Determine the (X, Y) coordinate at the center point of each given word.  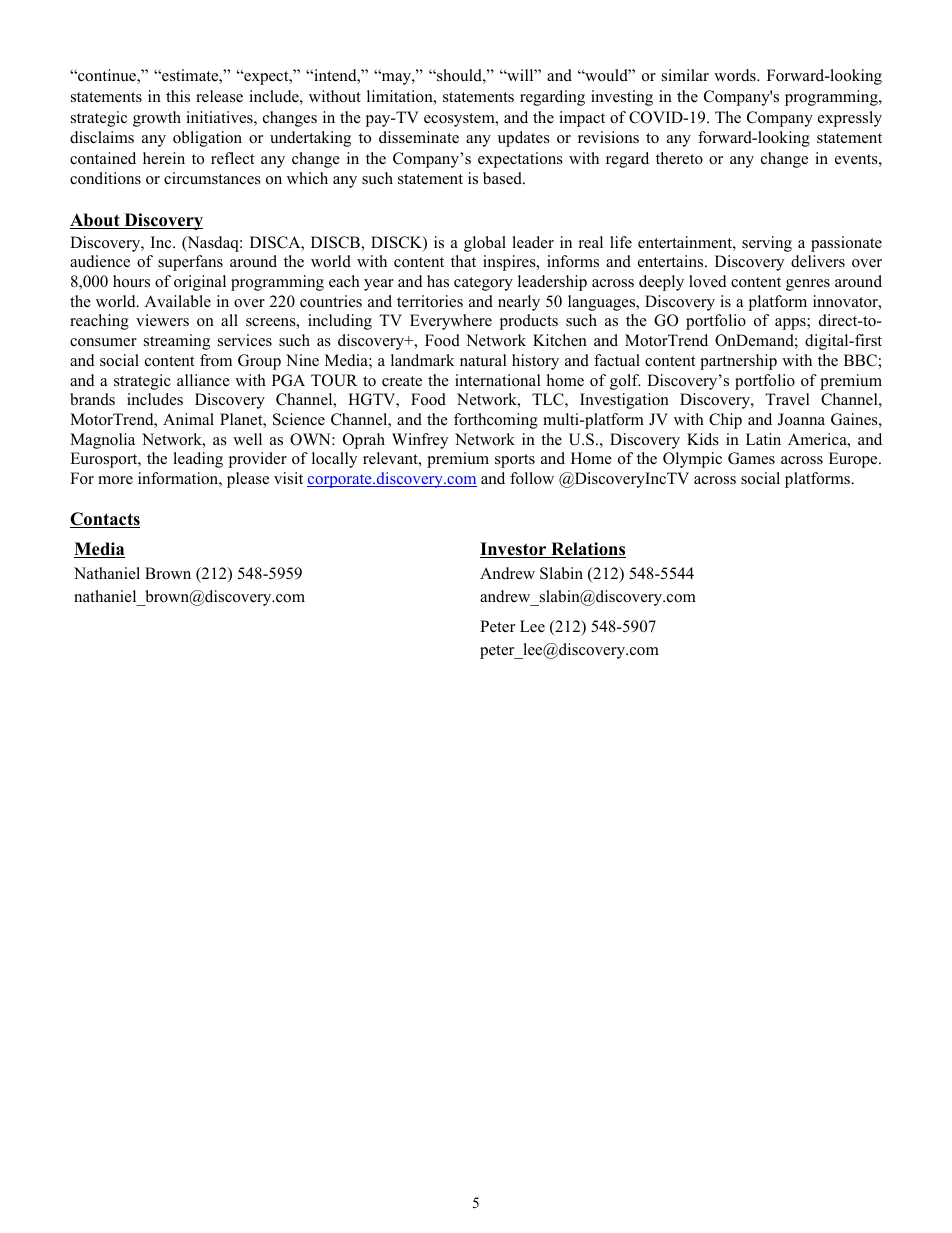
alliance (203, 380)
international (498, 380)
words (736, 75)
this (178, 96)
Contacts (105, 520)
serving (767, 244)
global (485, 244)
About (96, 221)
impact (582, 119)
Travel (787, 399)
